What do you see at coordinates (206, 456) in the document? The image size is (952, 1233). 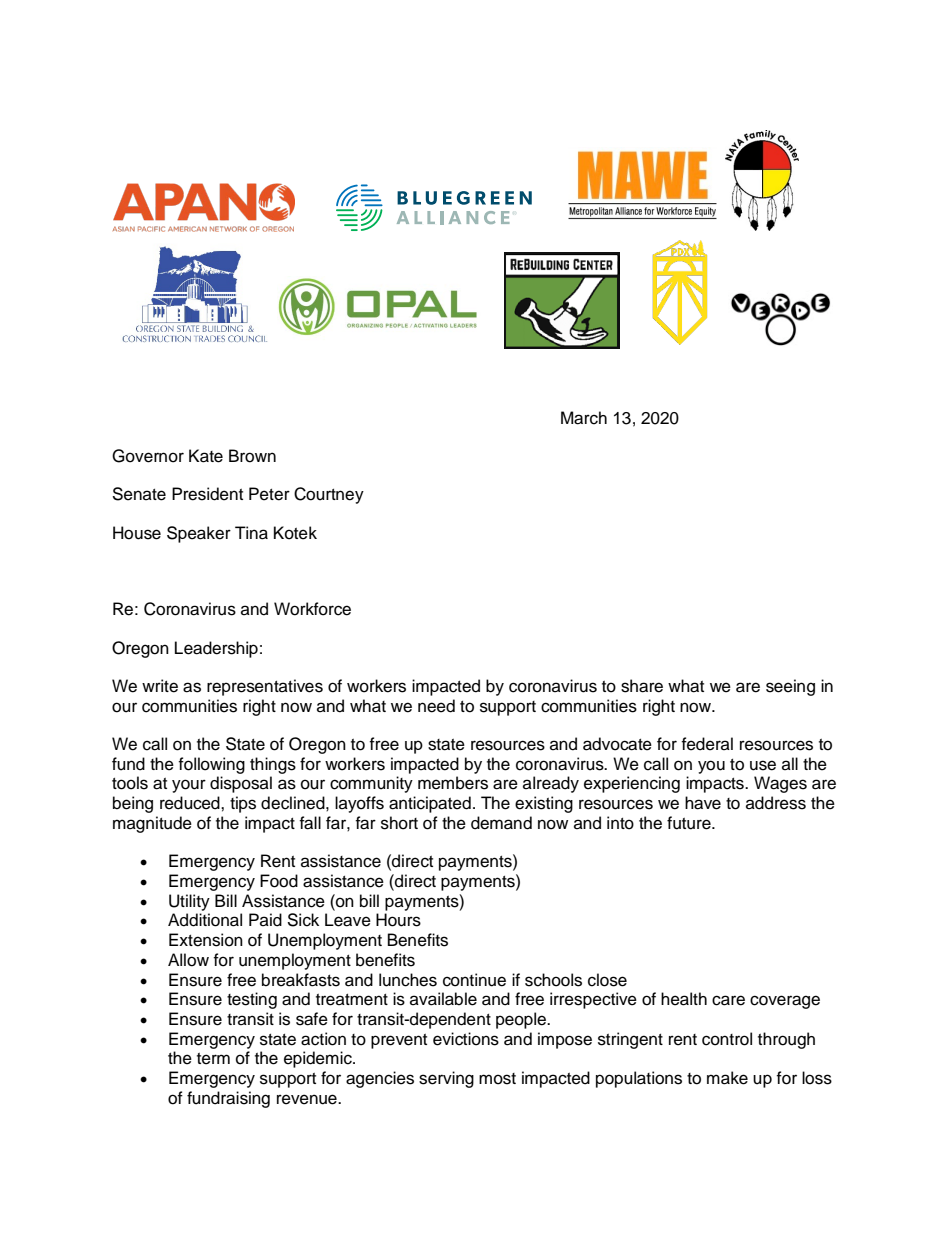 I see `Kate` at bounding box center [206, 456].
